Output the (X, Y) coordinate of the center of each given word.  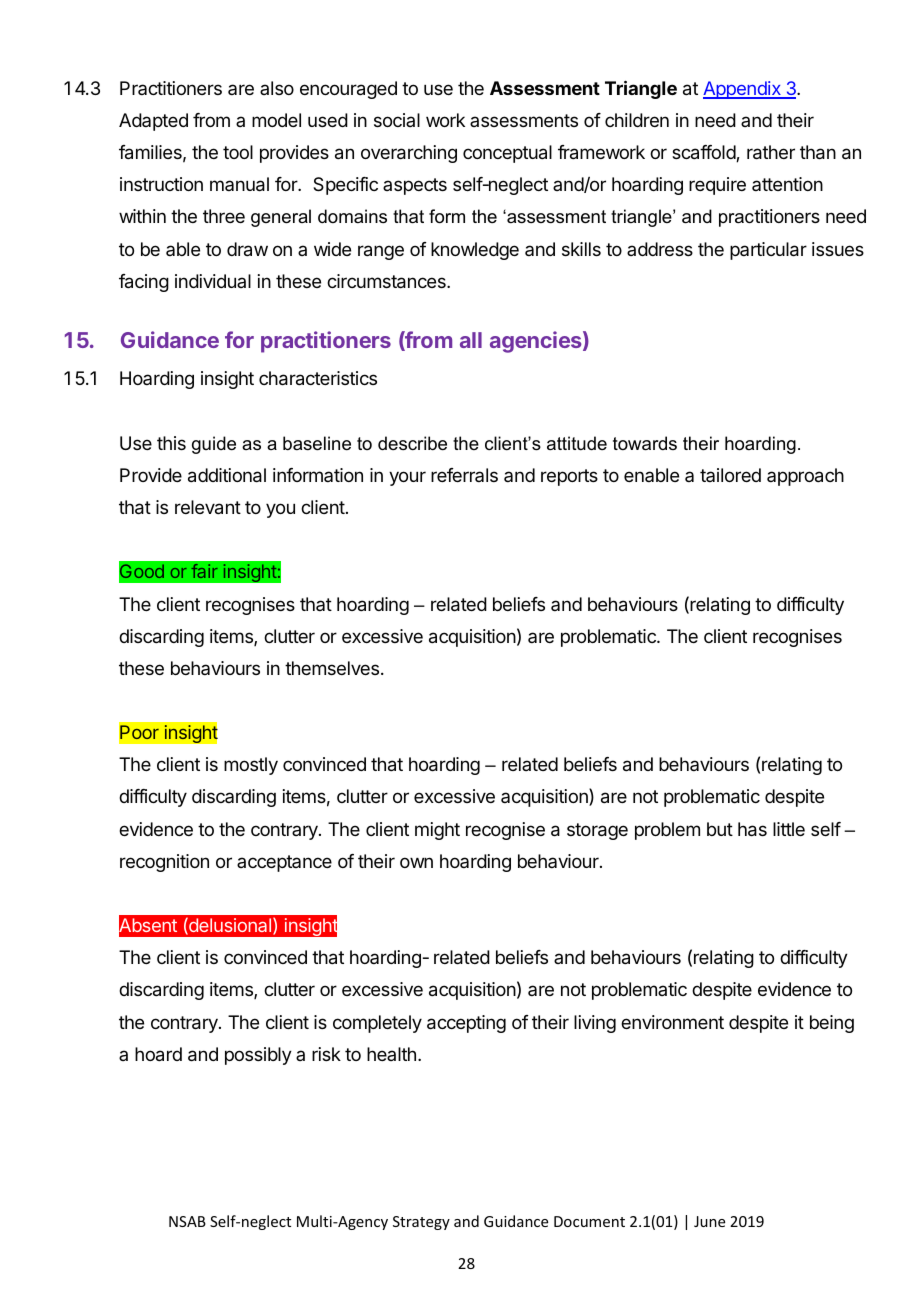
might (437, 831)
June (709, 1221)
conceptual (507, 154)
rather (771, 152)
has (752, 829)
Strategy (421, 1223)
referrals (464, 475)
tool (238, 152)
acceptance (284, 863)
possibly (258, 1056)
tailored (730, 475)
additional (227, 475)
